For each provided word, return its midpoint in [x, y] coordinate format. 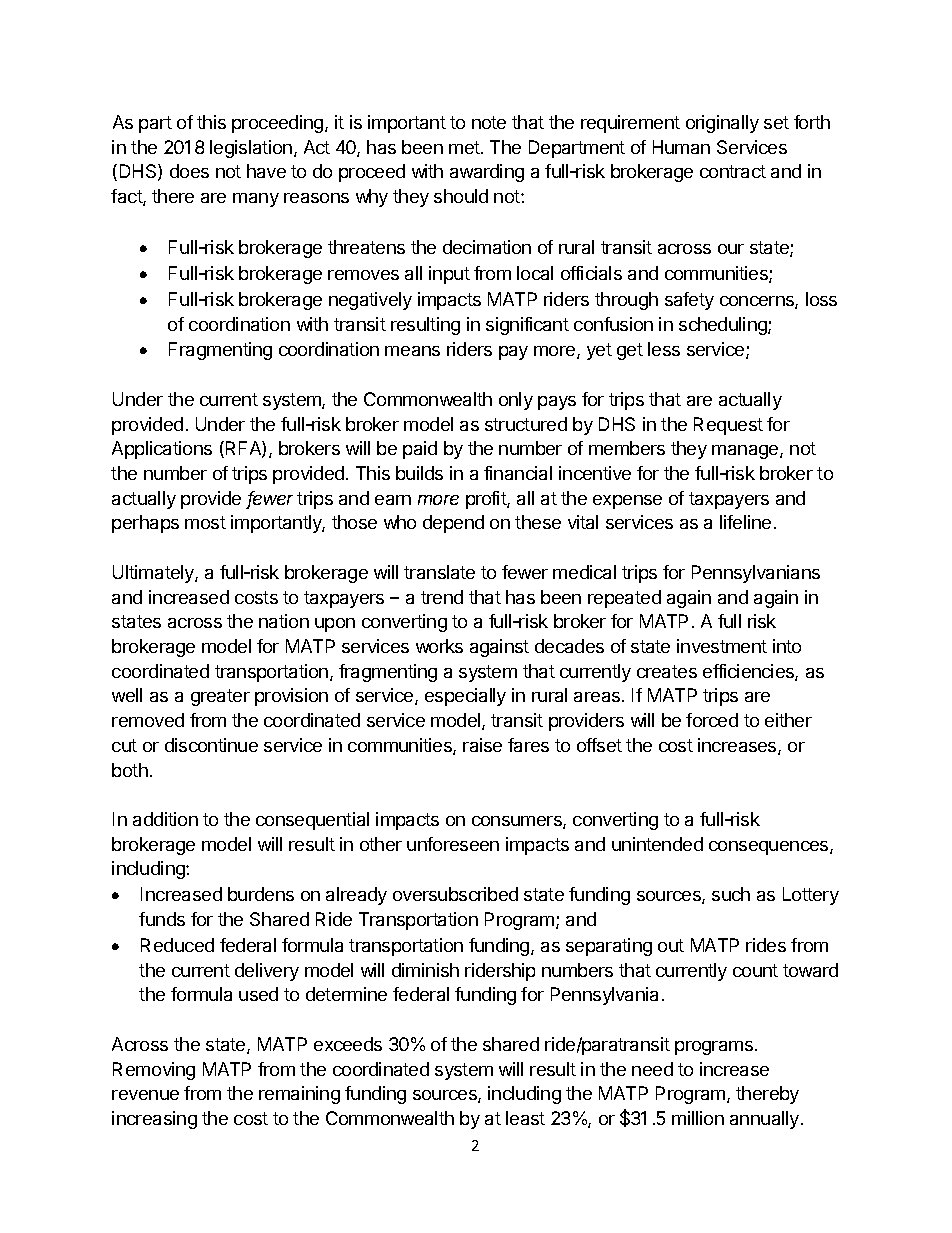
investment [722, 646]
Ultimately [154, 574]
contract [733, 171]
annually [766, 1120]
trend [442, 597]
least [525, 1118]
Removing [154, 1071]
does [189, 171]
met [465, 147]
